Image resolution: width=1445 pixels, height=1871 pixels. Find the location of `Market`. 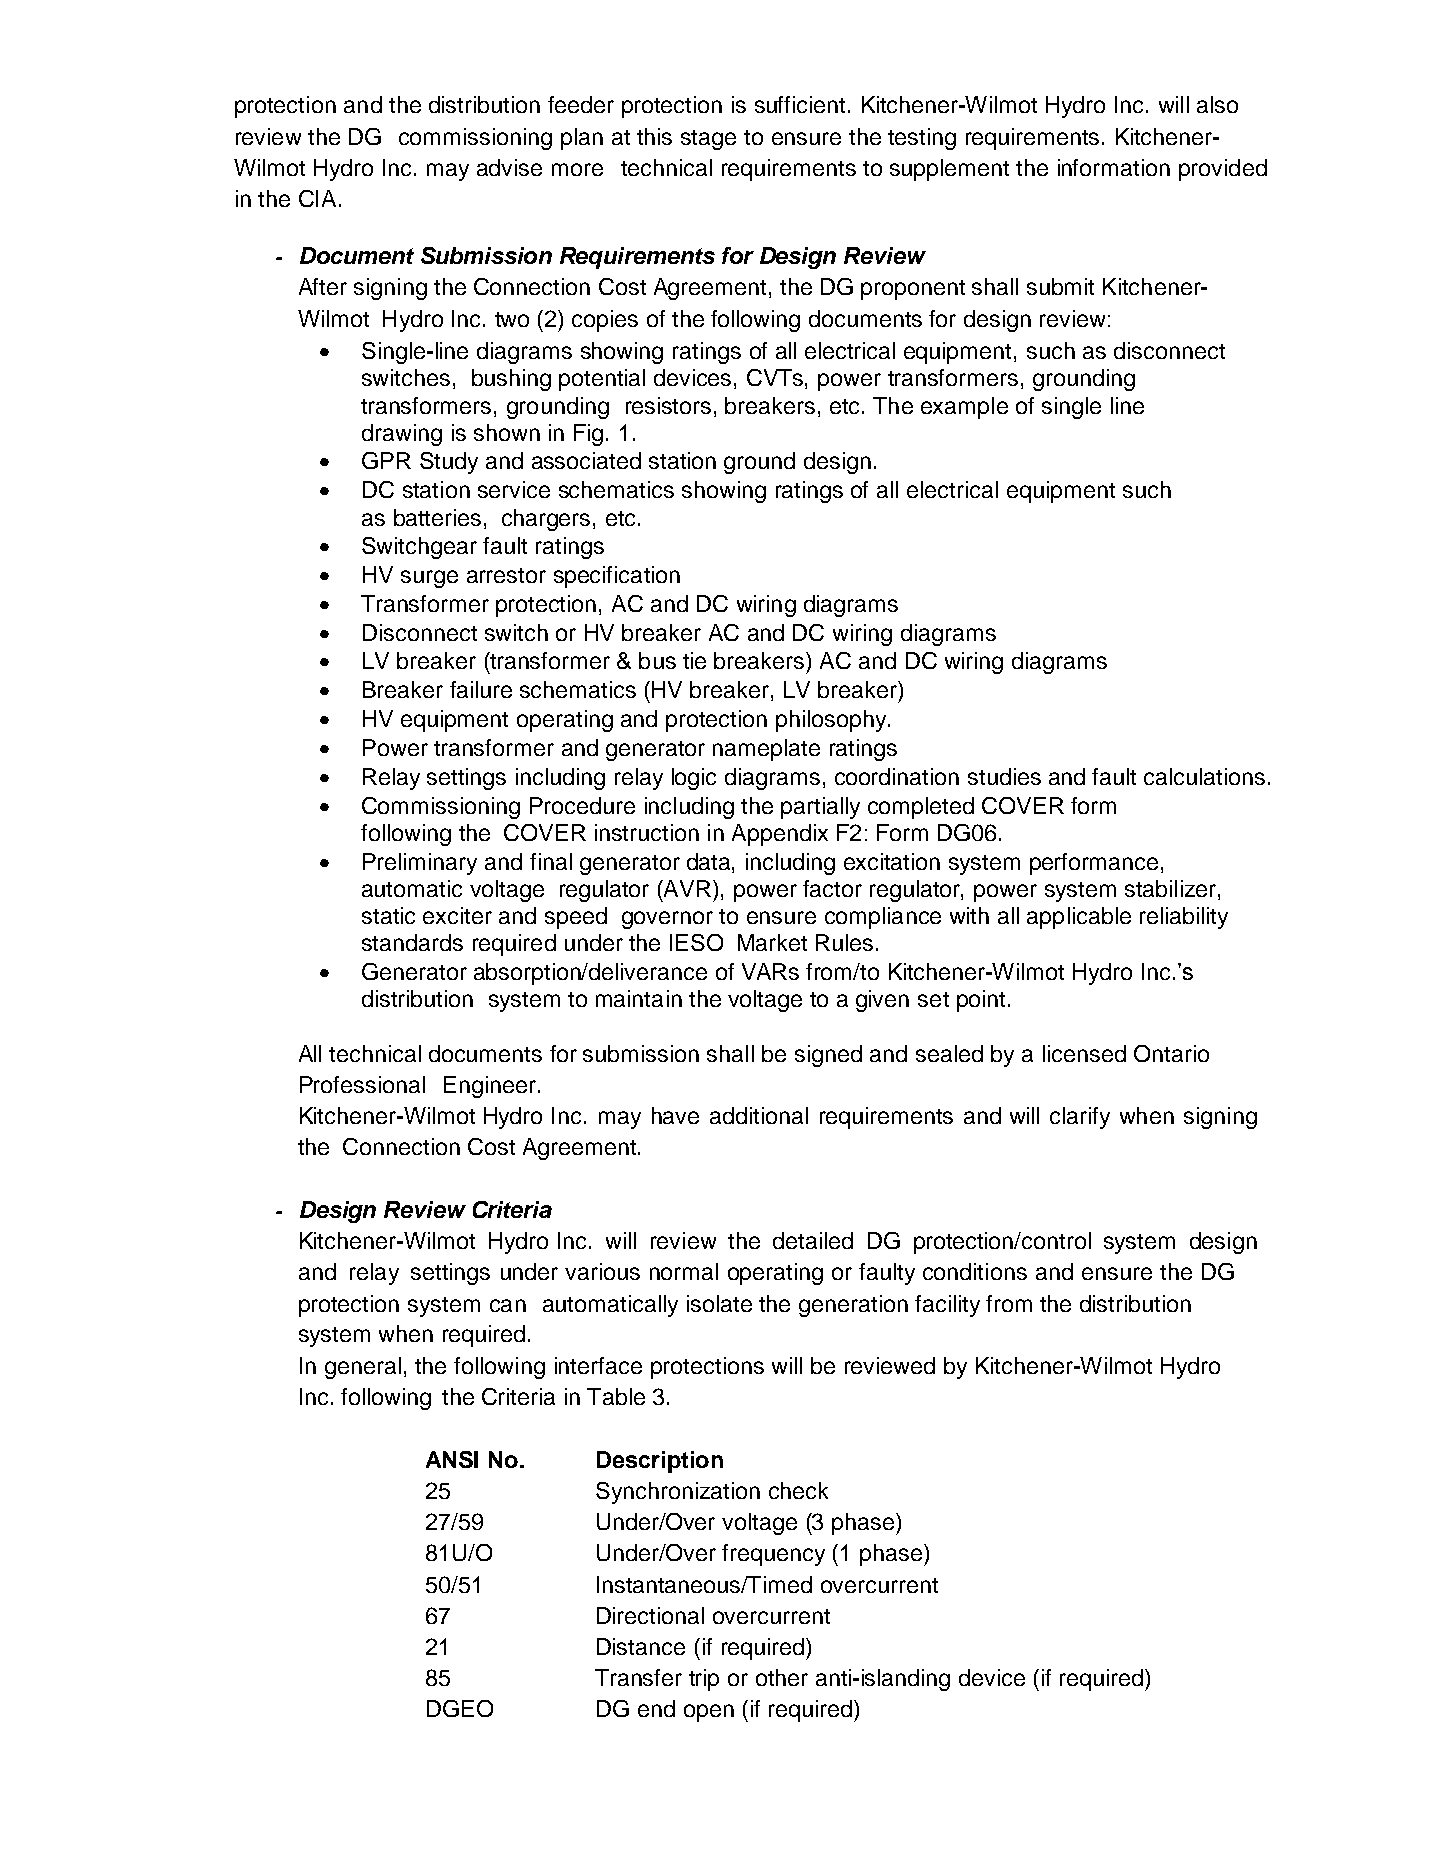

Market is located at coordinates (772, 942).
